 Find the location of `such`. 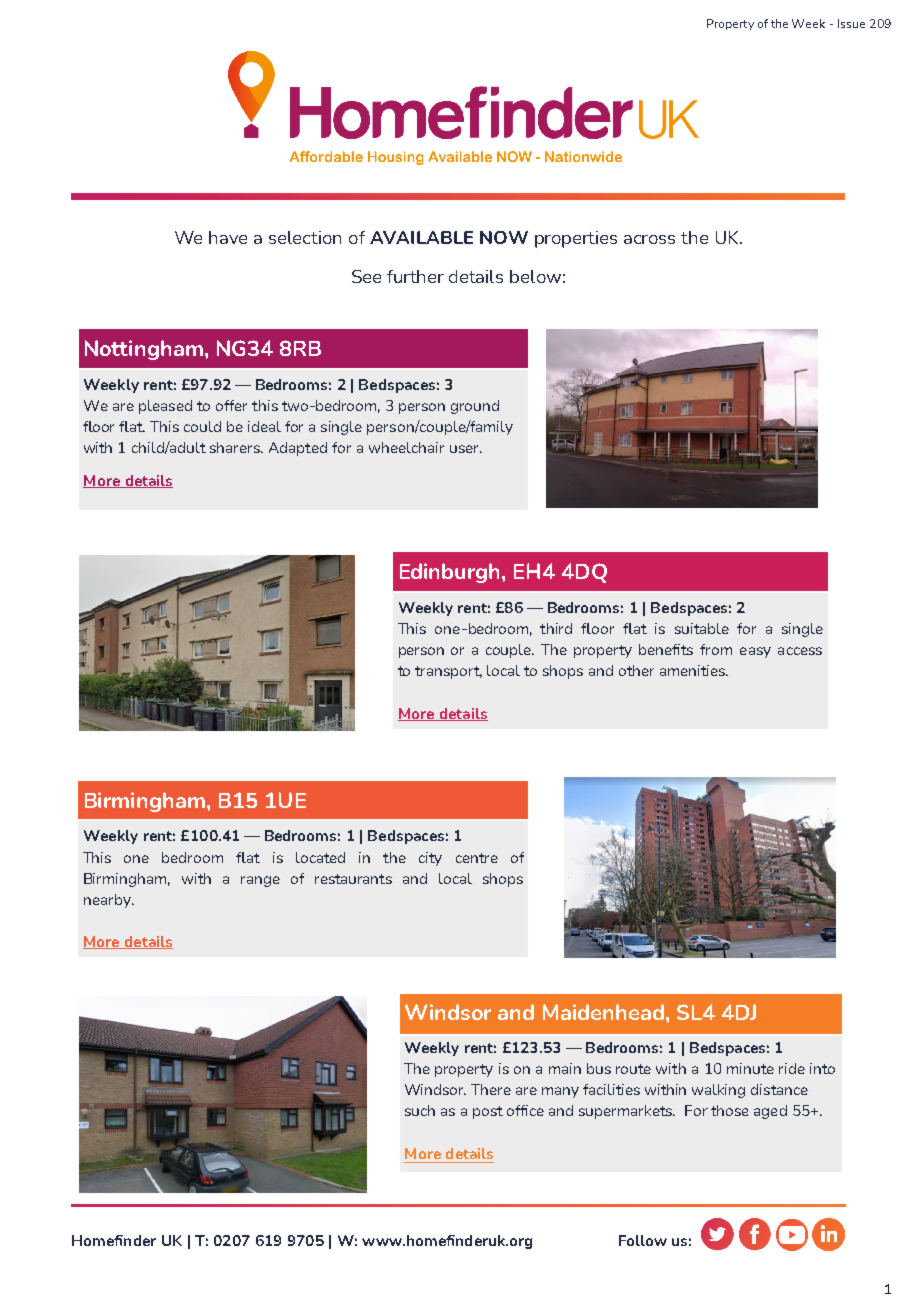

such is located at coordinates (420, 1110).
